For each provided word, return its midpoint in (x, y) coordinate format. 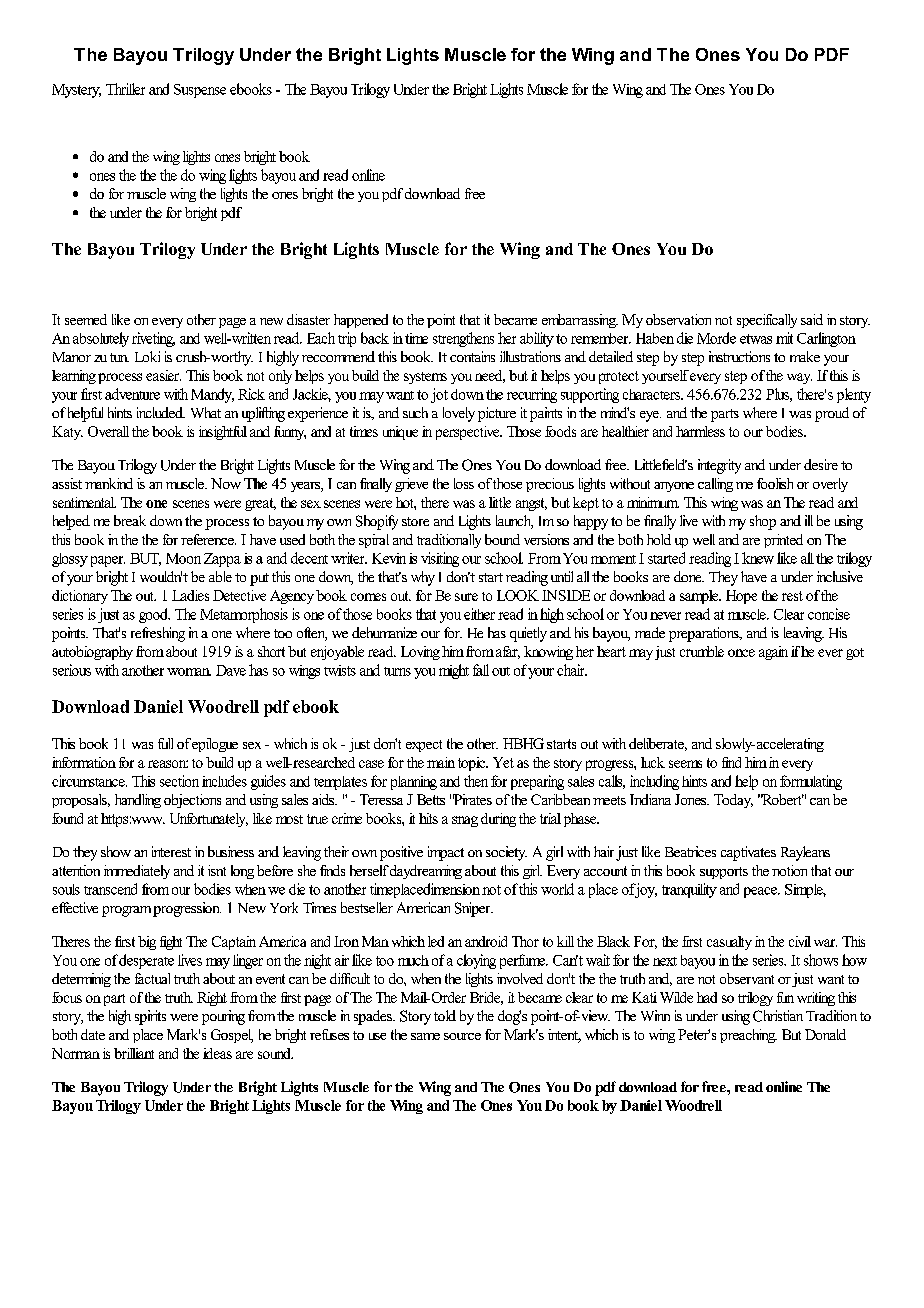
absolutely (101, 339)
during (498, 820)
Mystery (76, 91)
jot (439, 395)
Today (733, 801)
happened (361, 321)
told (445, 1015)
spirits (150, 1017)
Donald (825, 1034)
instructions (739, 356)
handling (138, 801)
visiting (440, 559)
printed (783, 541)
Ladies (190, 595)
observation (678, 319)
